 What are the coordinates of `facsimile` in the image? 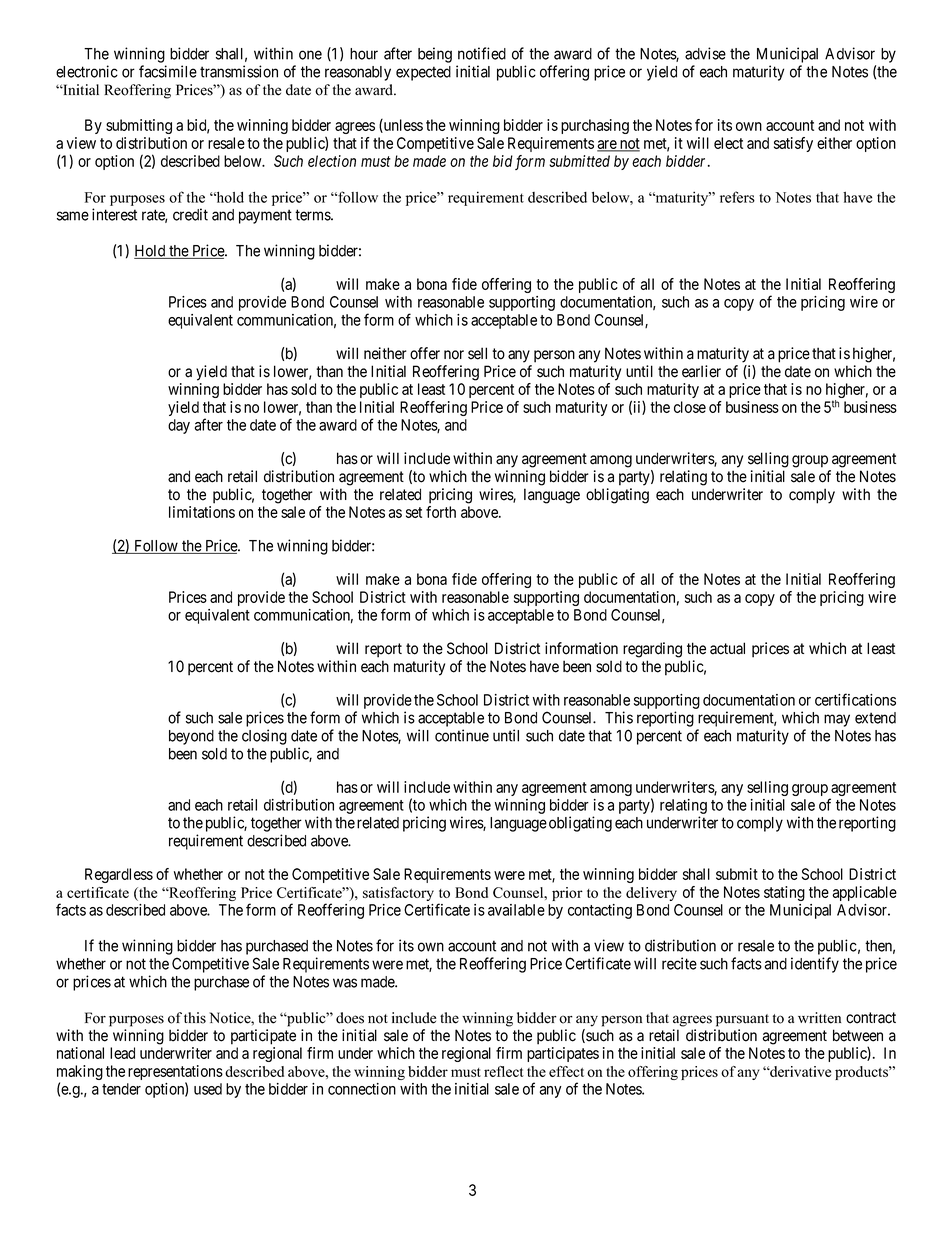 It's located at (168, 71).
